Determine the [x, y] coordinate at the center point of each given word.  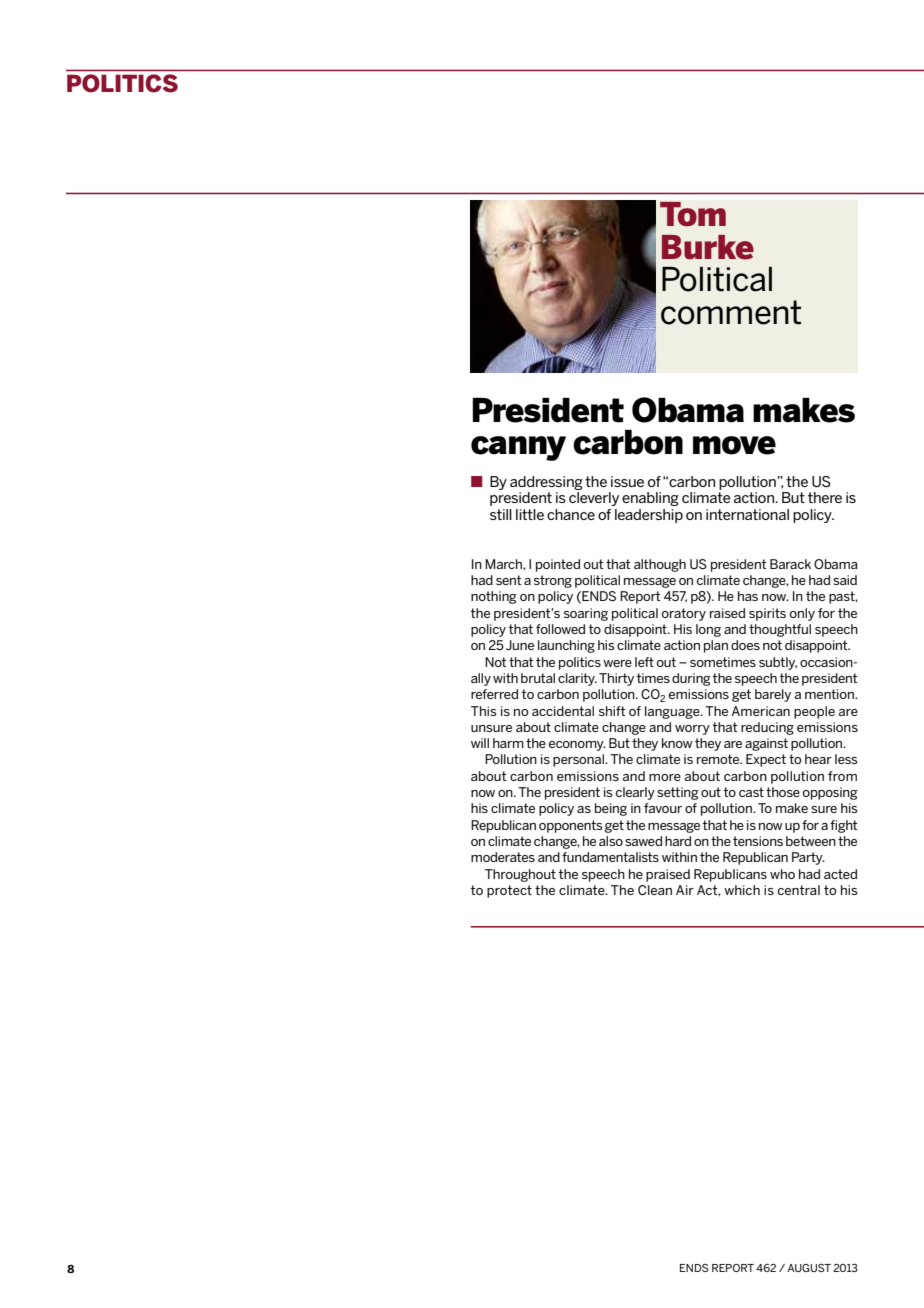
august [809, 1268]
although [660, 565]
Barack [790, 564]
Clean [655, 890]
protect [509, 891]
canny [518, 448]
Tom [693, 214]
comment [731, 312]
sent [509, 580]
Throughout [520, 875]
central [799, 890]
